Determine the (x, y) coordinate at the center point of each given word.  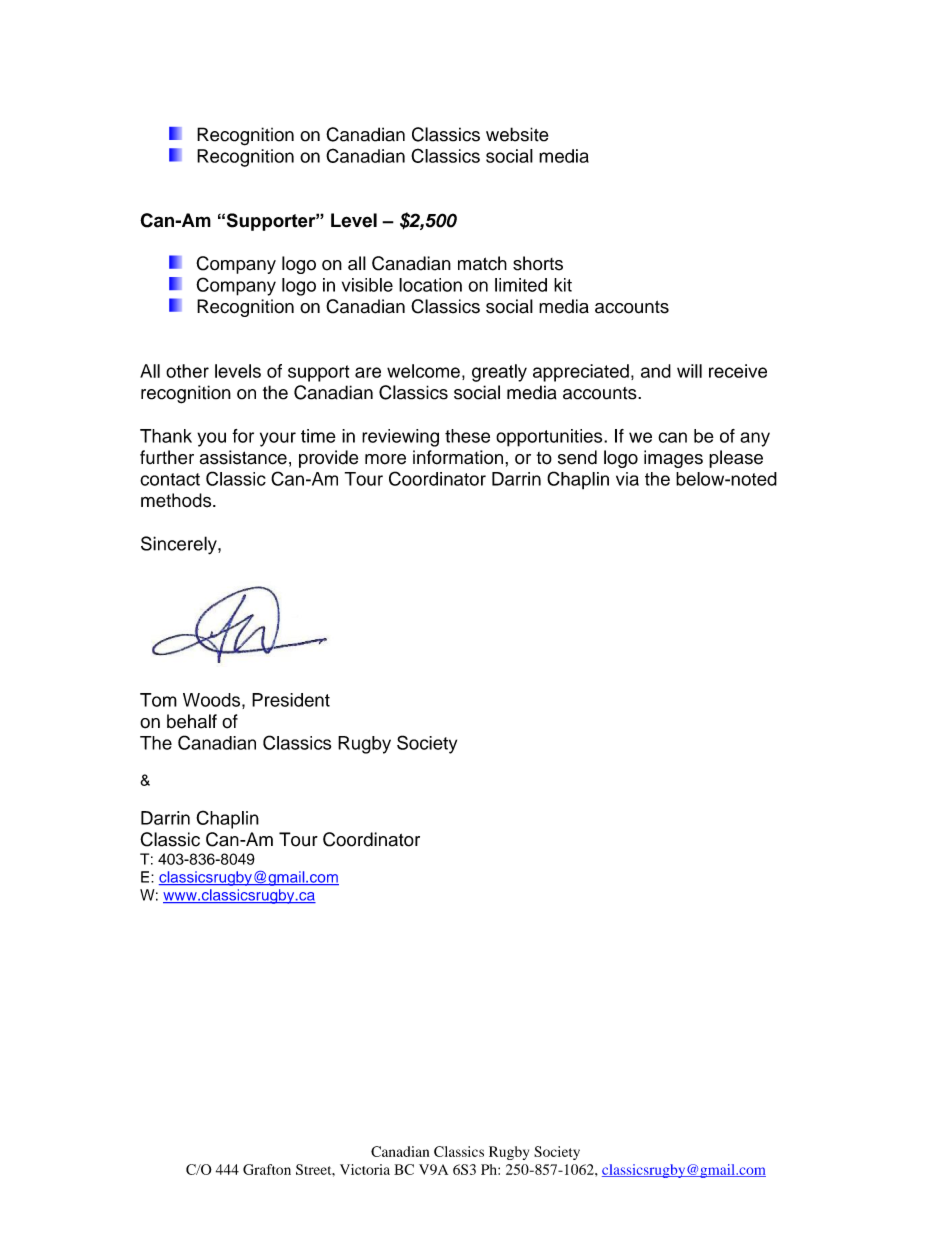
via (627, 479)
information (459, 457)
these (467, 436)
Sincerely (180, 545)
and (656, 371)
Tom (158, 700)
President (291, 700)
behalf (192, 721)
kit (563, 285)
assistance (243, 457)
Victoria (365, 1169)
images (673, 459)
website (517, 134)
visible (367, 285)
